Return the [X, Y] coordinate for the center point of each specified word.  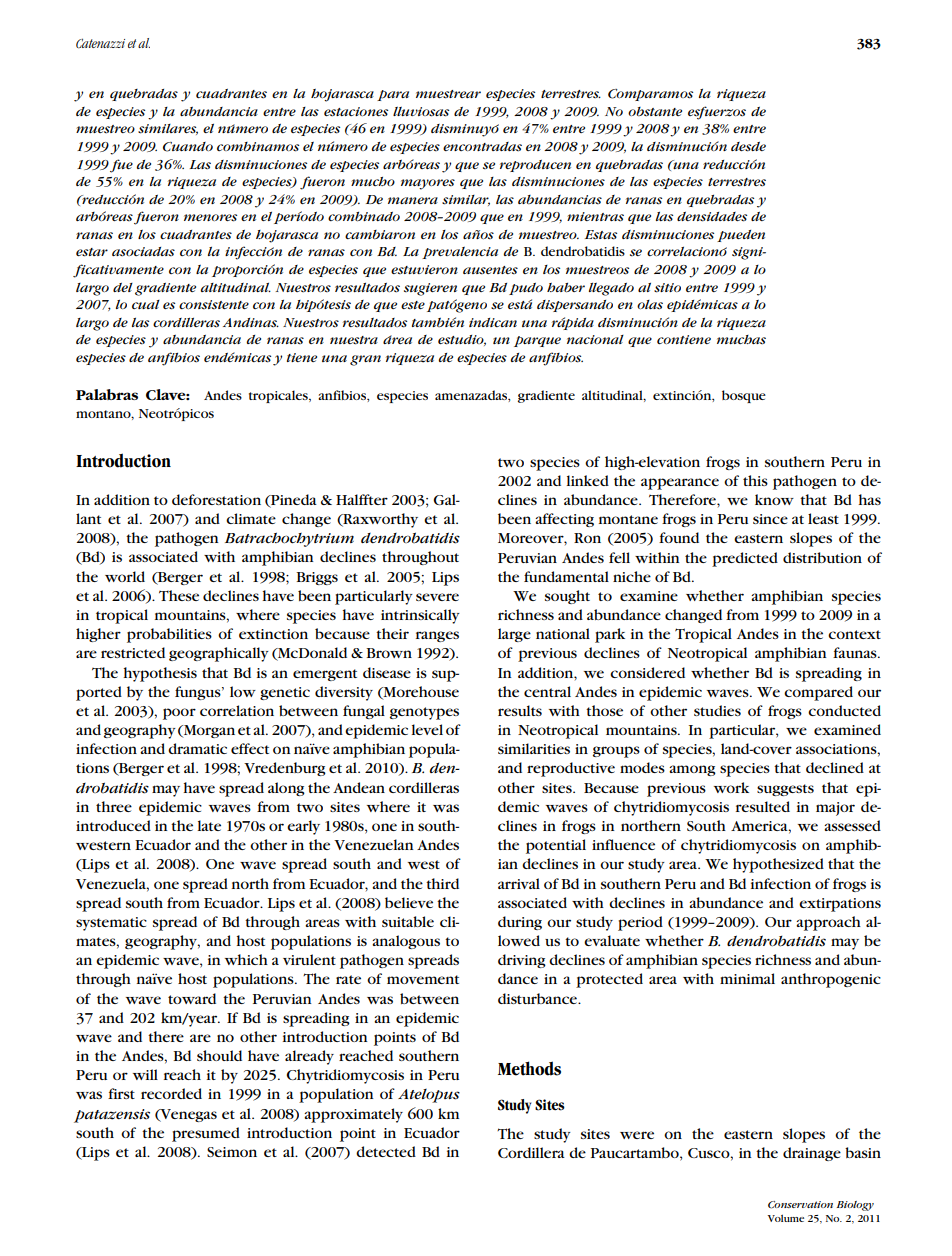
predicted [745, 559]
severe [437, 597]
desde [748, 147]
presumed [206, 1134]
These [179, 595]
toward [192, 998]
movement [423, 979]
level [427, 729]
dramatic [197, 748]
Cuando [188, 147]
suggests [785, 790]
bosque [744, 396]
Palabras [107, 394]
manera [413, 200]
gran [365, 360]
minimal [747, 978]
